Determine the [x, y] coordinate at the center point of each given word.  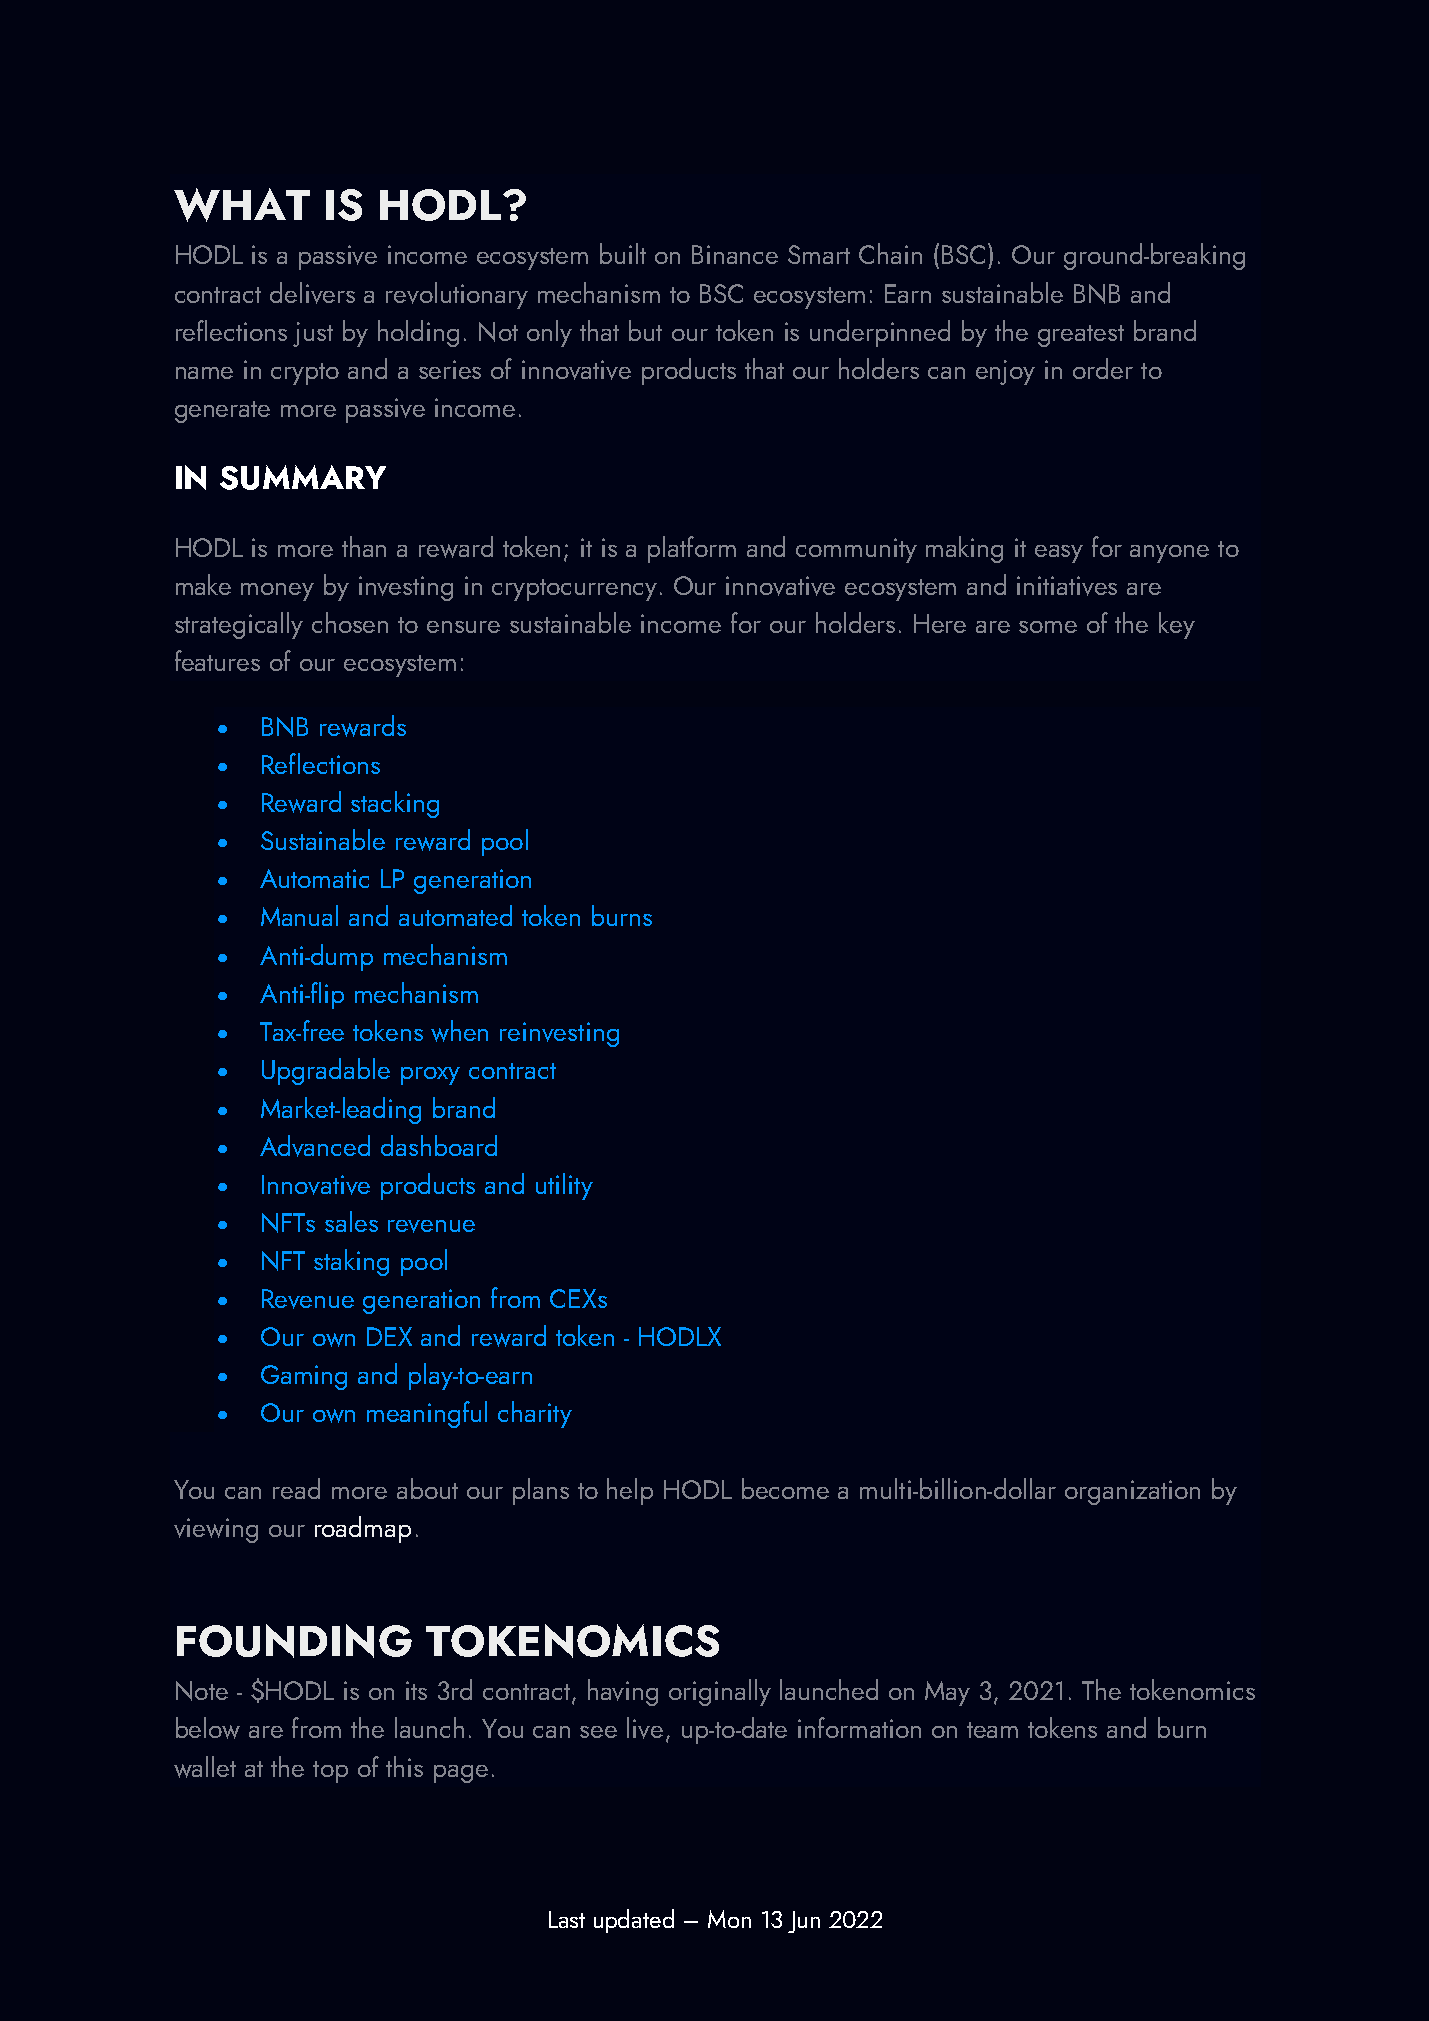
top [330, 1772]
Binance [735, 254]
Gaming [304, 1377]
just [313, 334]
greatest [1081, 336]
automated [455, 915]
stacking [395, 804]
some [1048, 627]
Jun [804, 1922]
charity [535, 1414]
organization [1132, 1492]
